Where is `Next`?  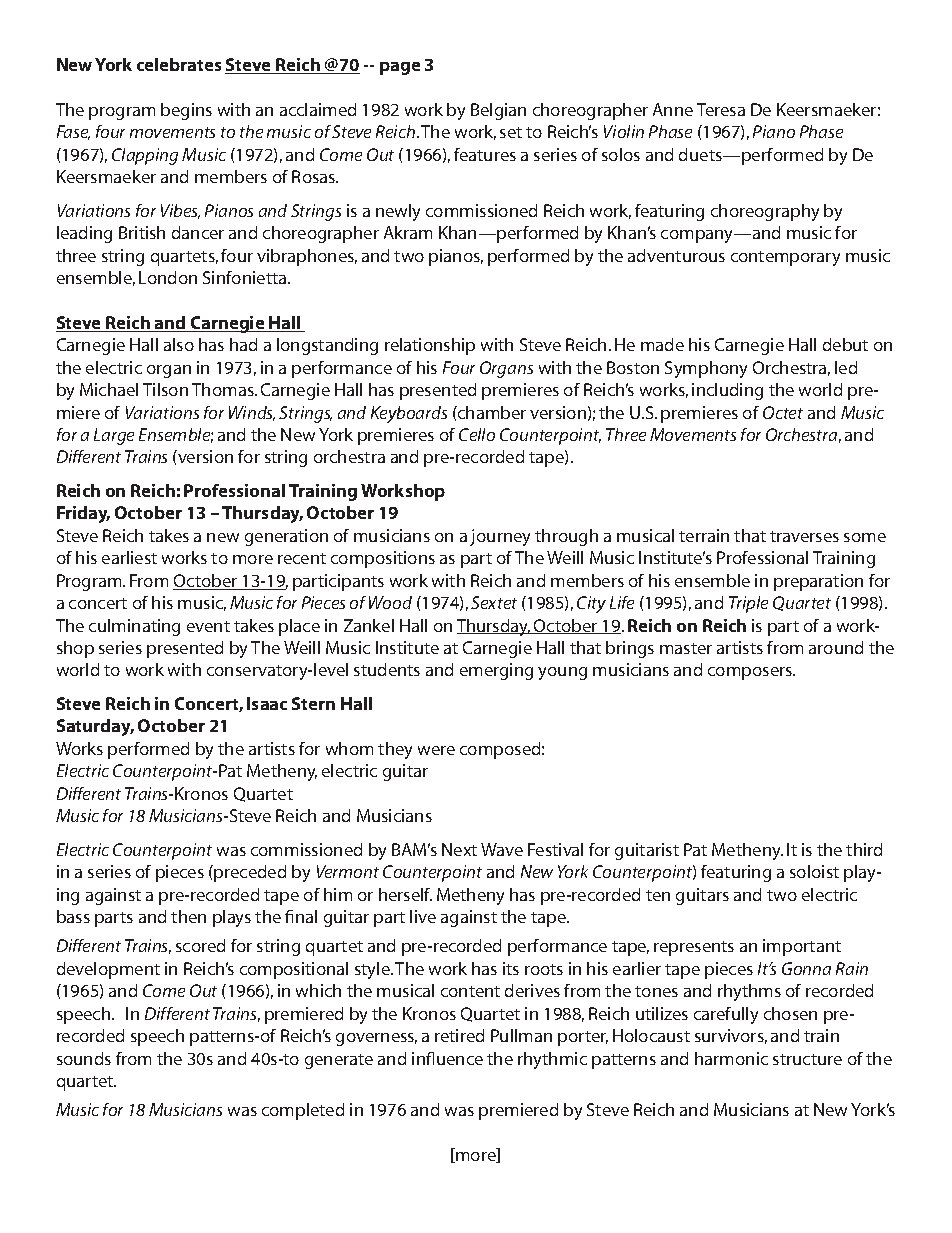 Next is located at coordinates (459, 849).
